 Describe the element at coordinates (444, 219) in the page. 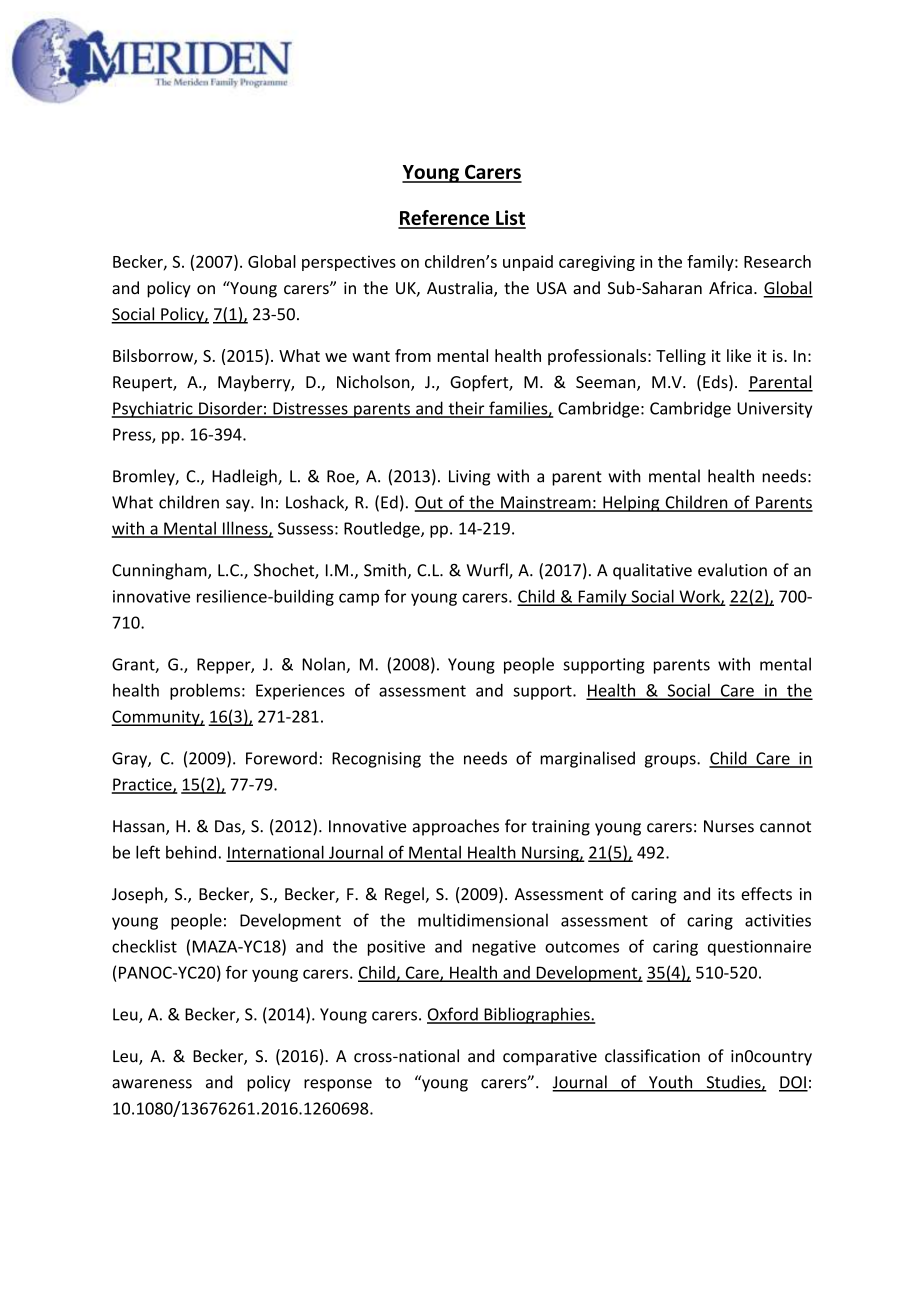

I see `Reference` at that location.
